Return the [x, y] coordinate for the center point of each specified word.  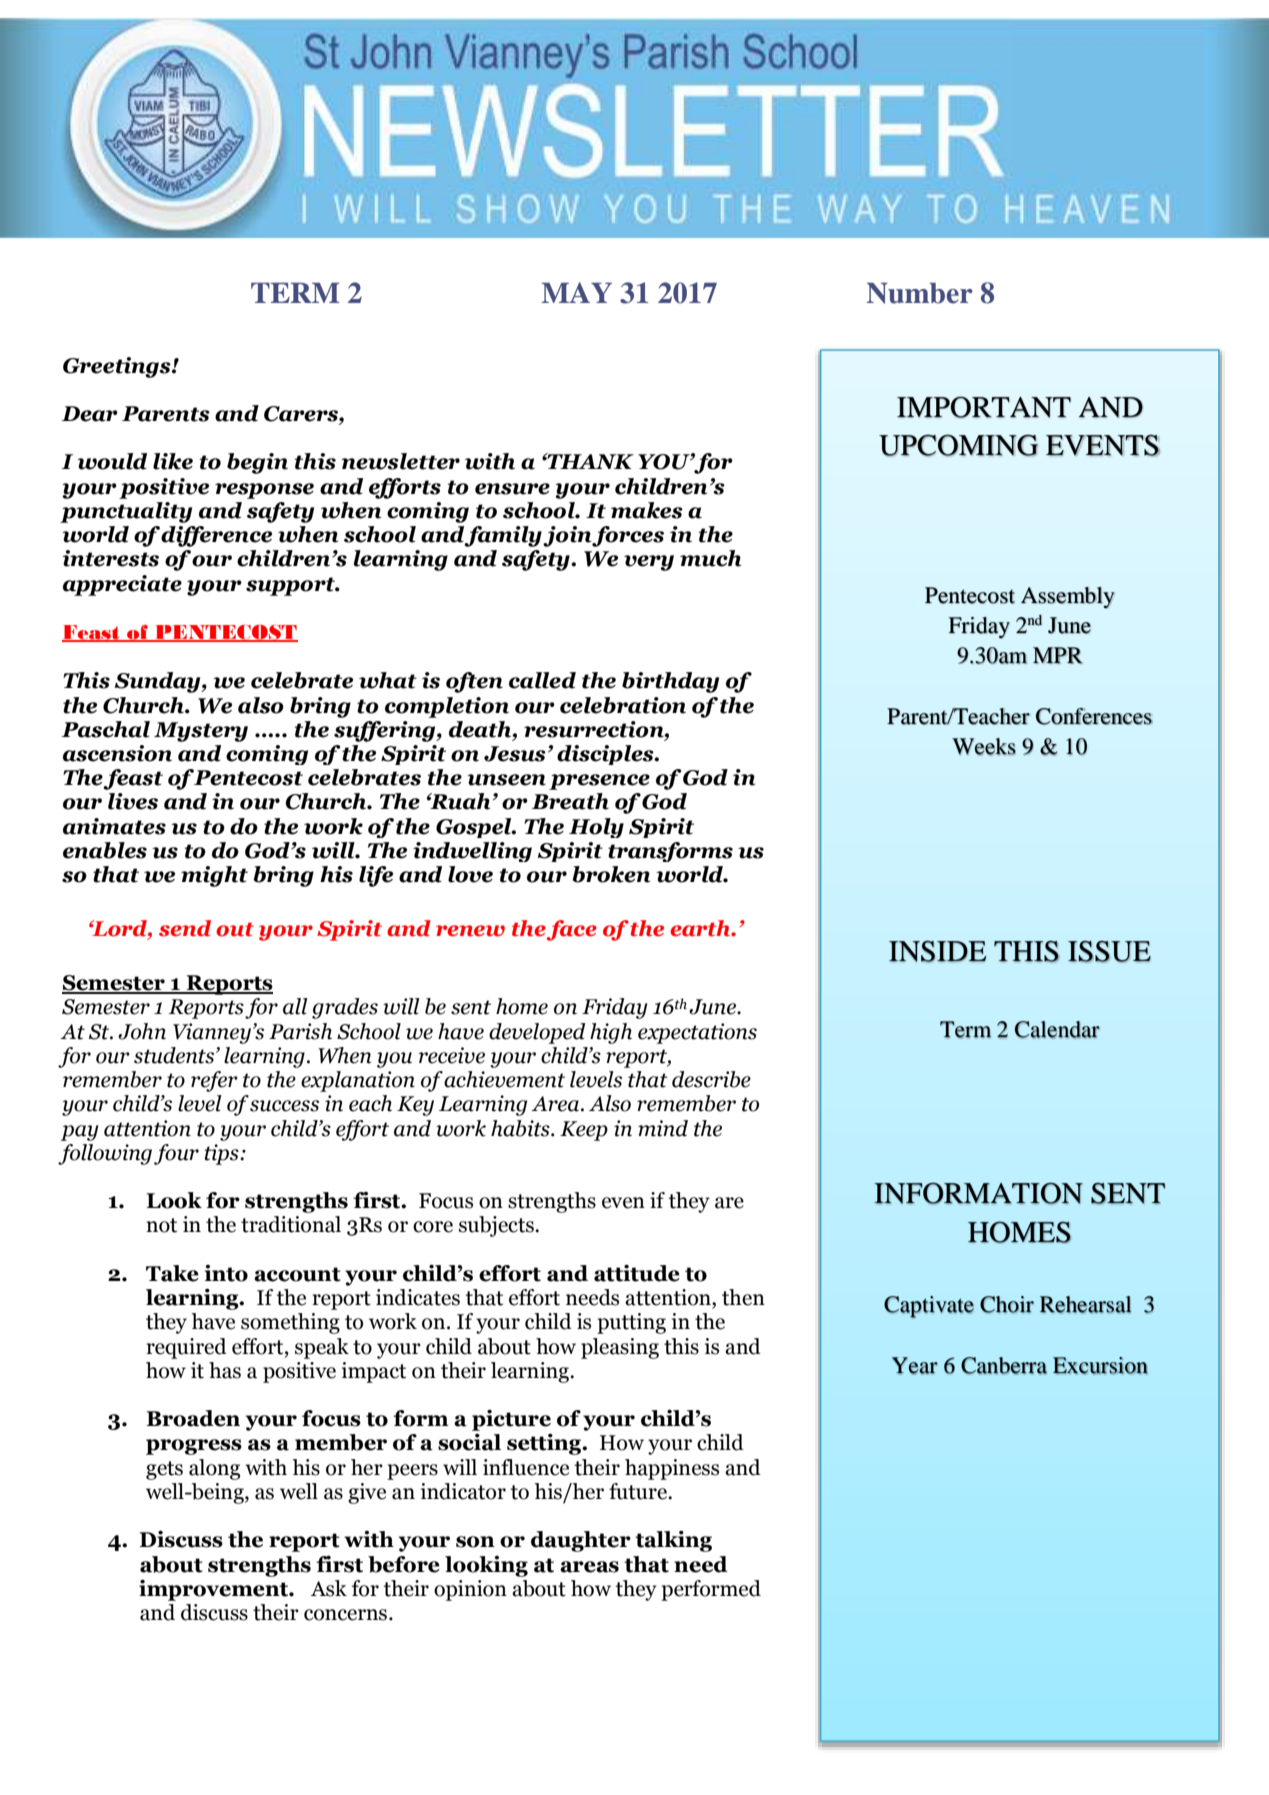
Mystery [201, 732]
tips [223, 1154]
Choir [1007, 1304]
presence [599, 782]
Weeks [984, 747]
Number [920, 293]
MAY [576, 292]
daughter [581, 1541]
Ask [329, 1588]
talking [673, 1541]
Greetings [118, 367]
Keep [584, 1131]
